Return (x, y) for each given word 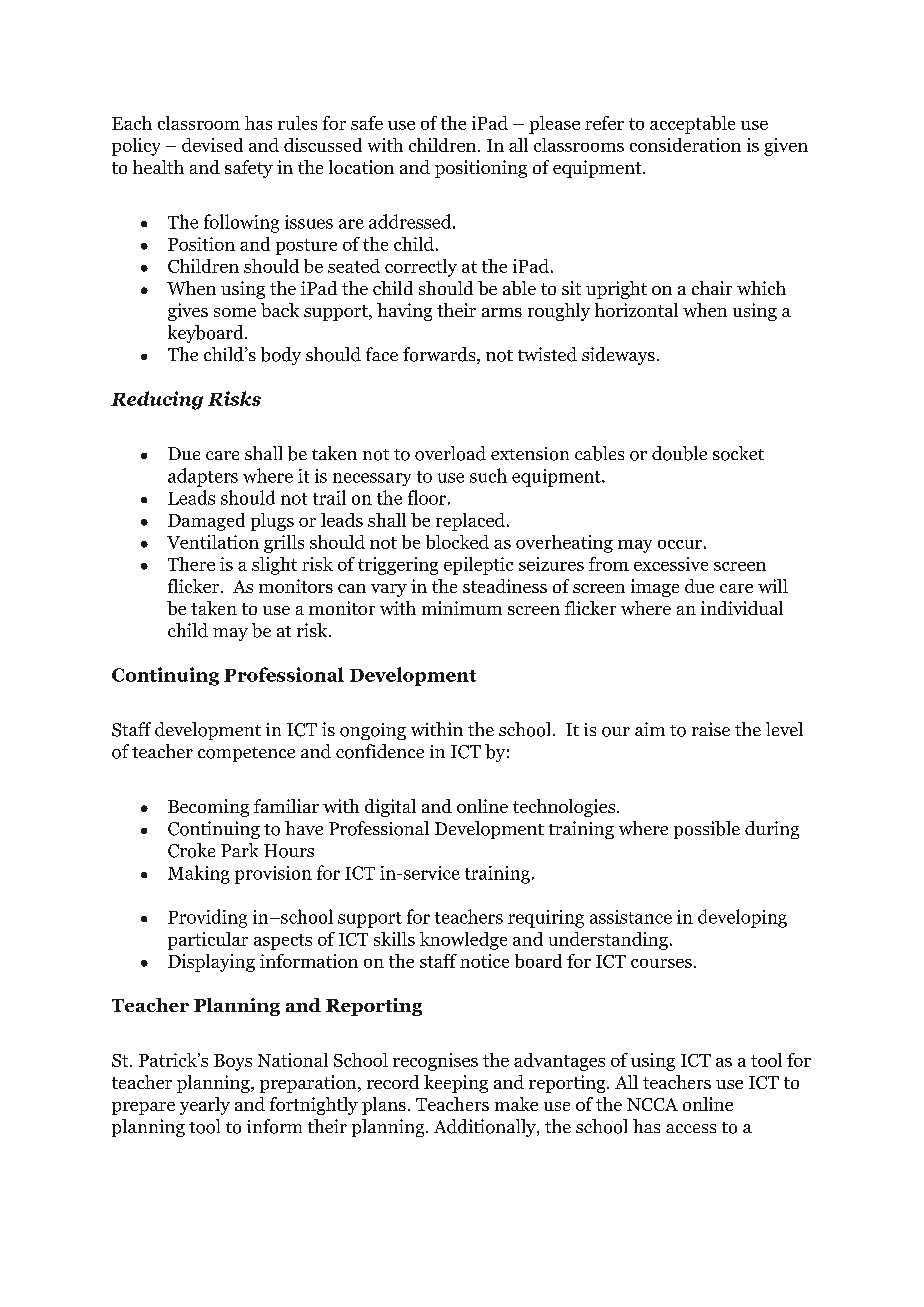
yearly (205, 1106)
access (691, 1128)
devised (212, 145)
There (191, 564)
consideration (685, 145)
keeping (456, 1084)
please (554, 125)
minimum (462, 608)
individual (742, 608)
